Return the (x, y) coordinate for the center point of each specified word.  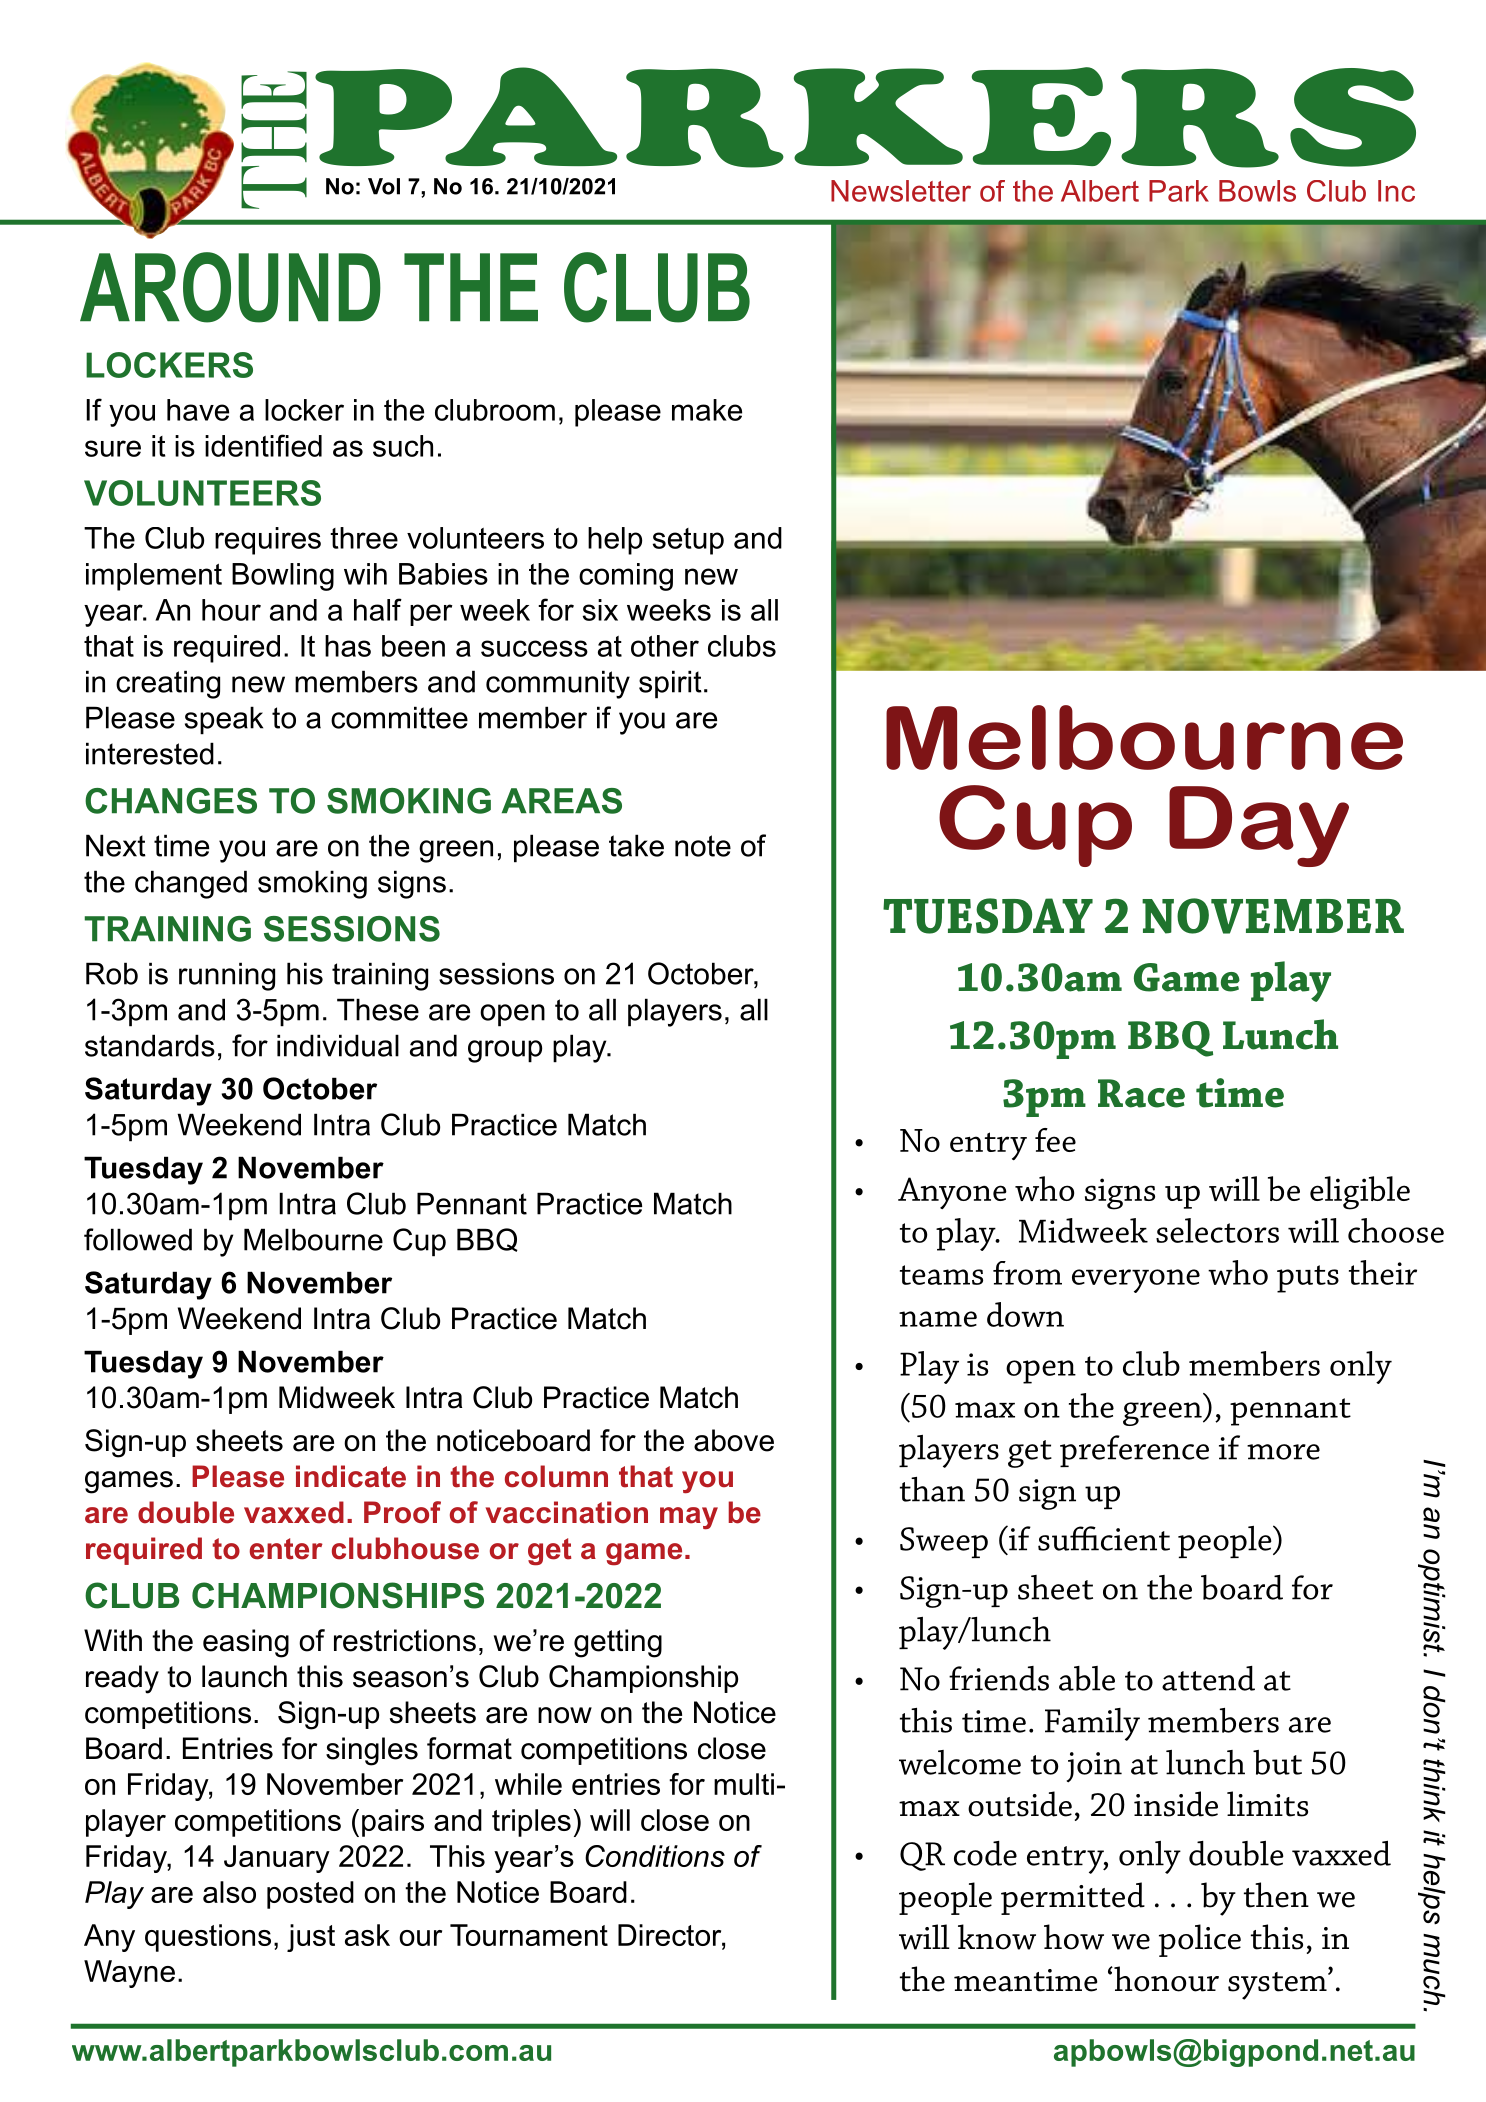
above (734, 1440)
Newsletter (901, 191)
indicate (351, 1476)
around (230, 287)
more (1283, 1452)
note (703, 846)
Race (1141, 1093)
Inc (1396, 191)
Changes (171, 801)
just (311, 1938)
